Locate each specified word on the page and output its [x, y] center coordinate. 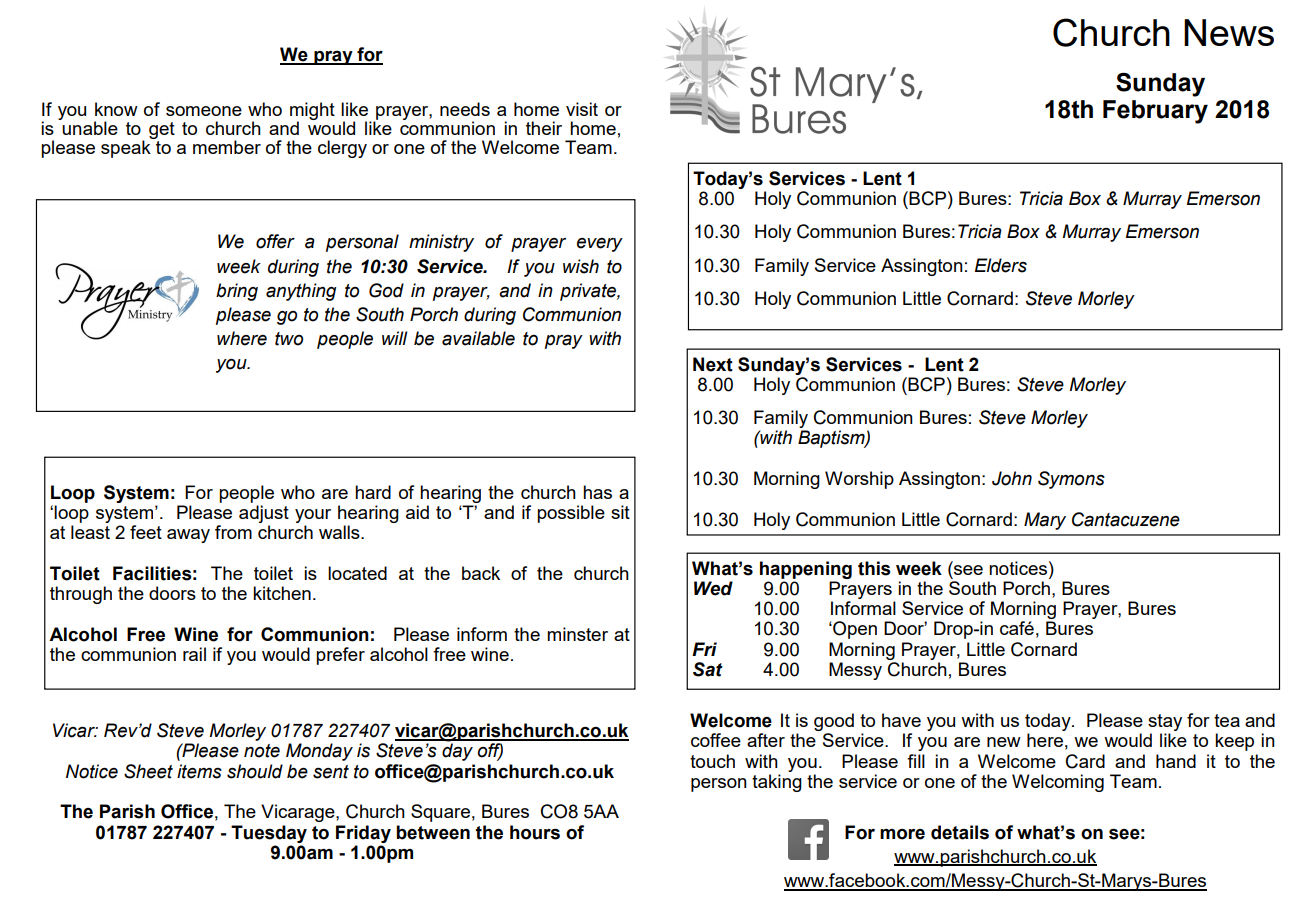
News [1229, 32]
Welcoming [1058, 783]
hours [535, 832]
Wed [713, 588]
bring [237, 292]
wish [581, 266]
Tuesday [269, 834]
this [874, 568]
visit [582, 109]
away [188, 536]
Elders [1001, 265]
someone [204, 111]
